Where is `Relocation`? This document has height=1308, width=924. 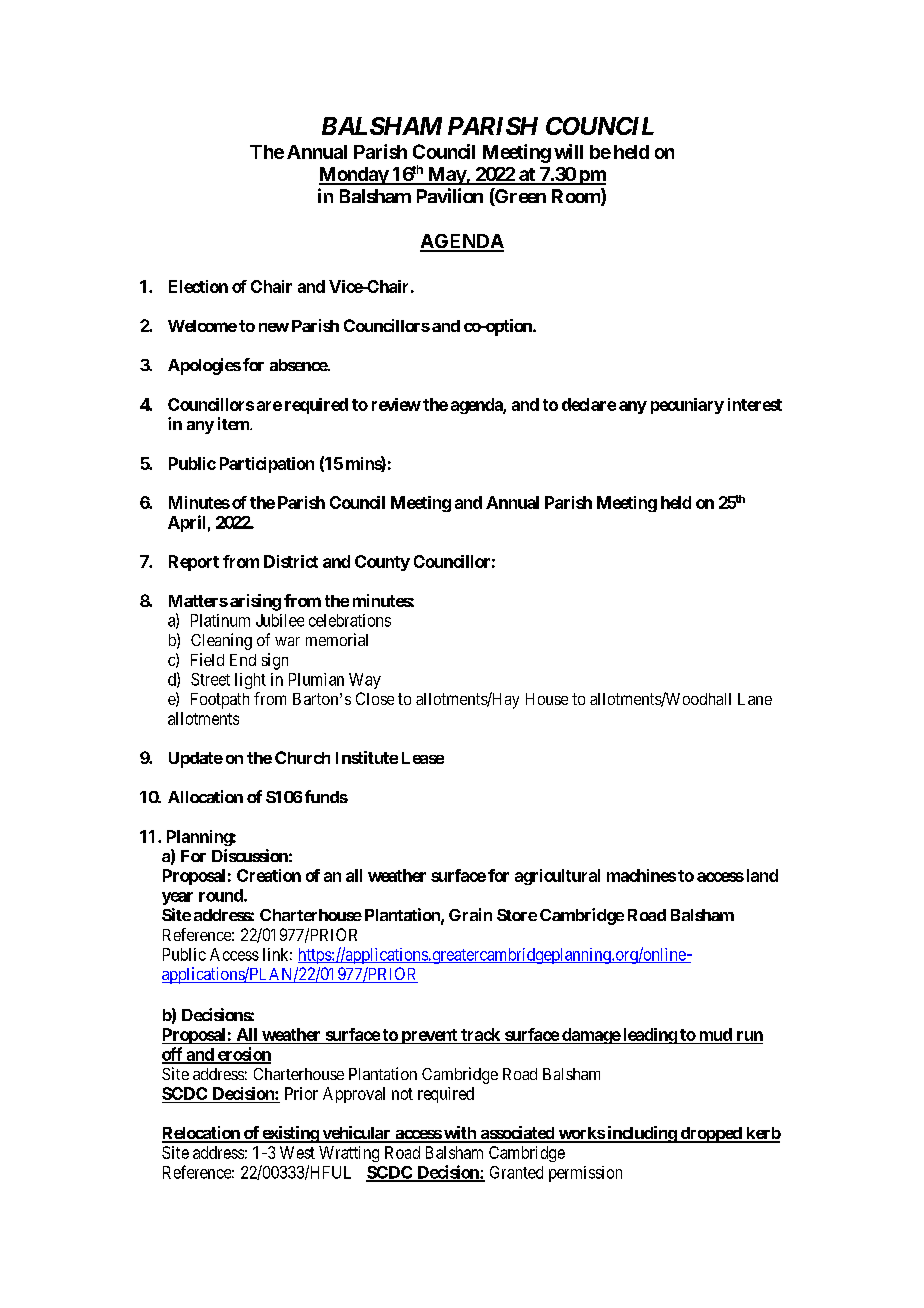 Relocation is located at coordinates (202, 1134).
